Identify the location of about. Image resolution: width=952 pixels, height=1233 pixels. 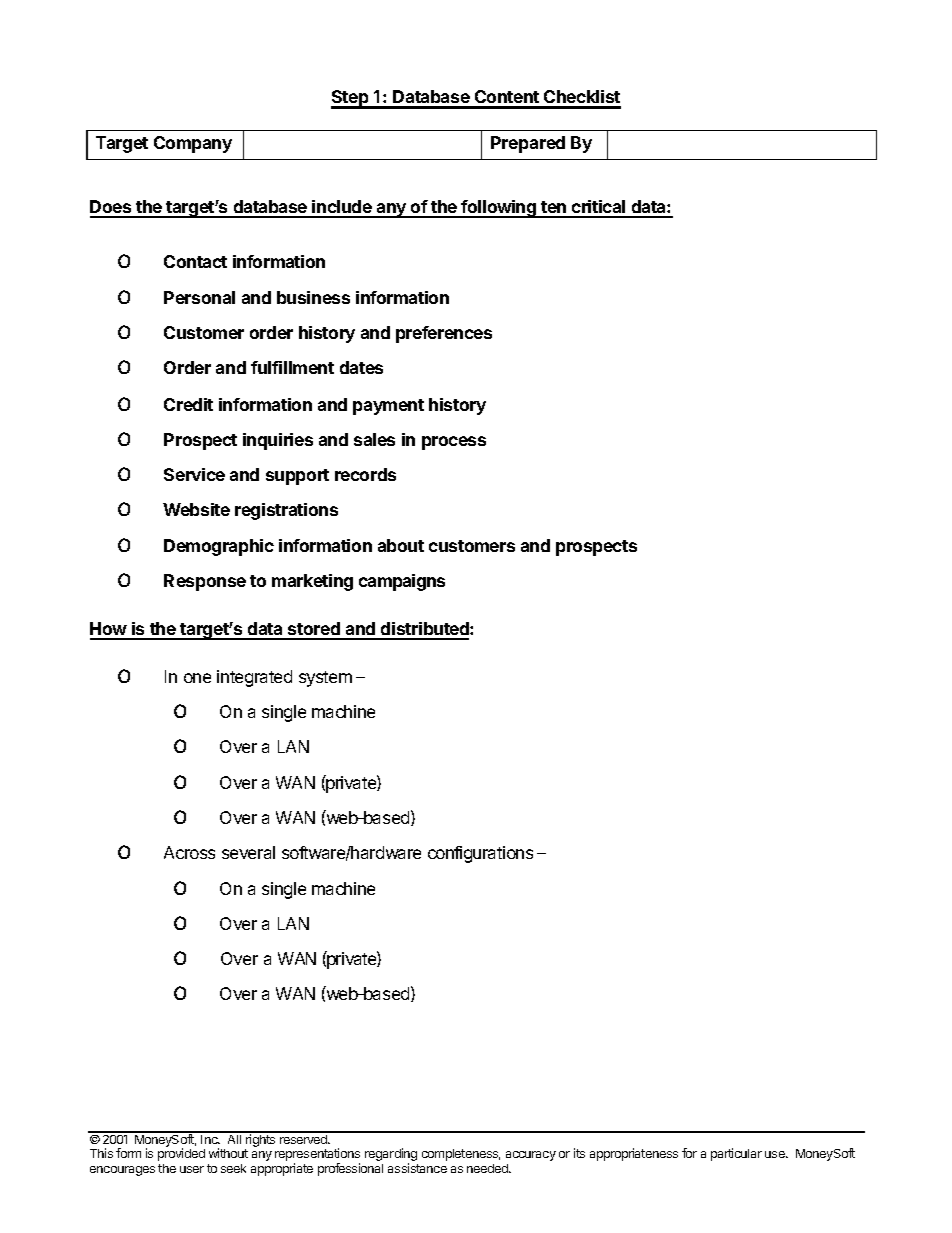
(401, 545).
